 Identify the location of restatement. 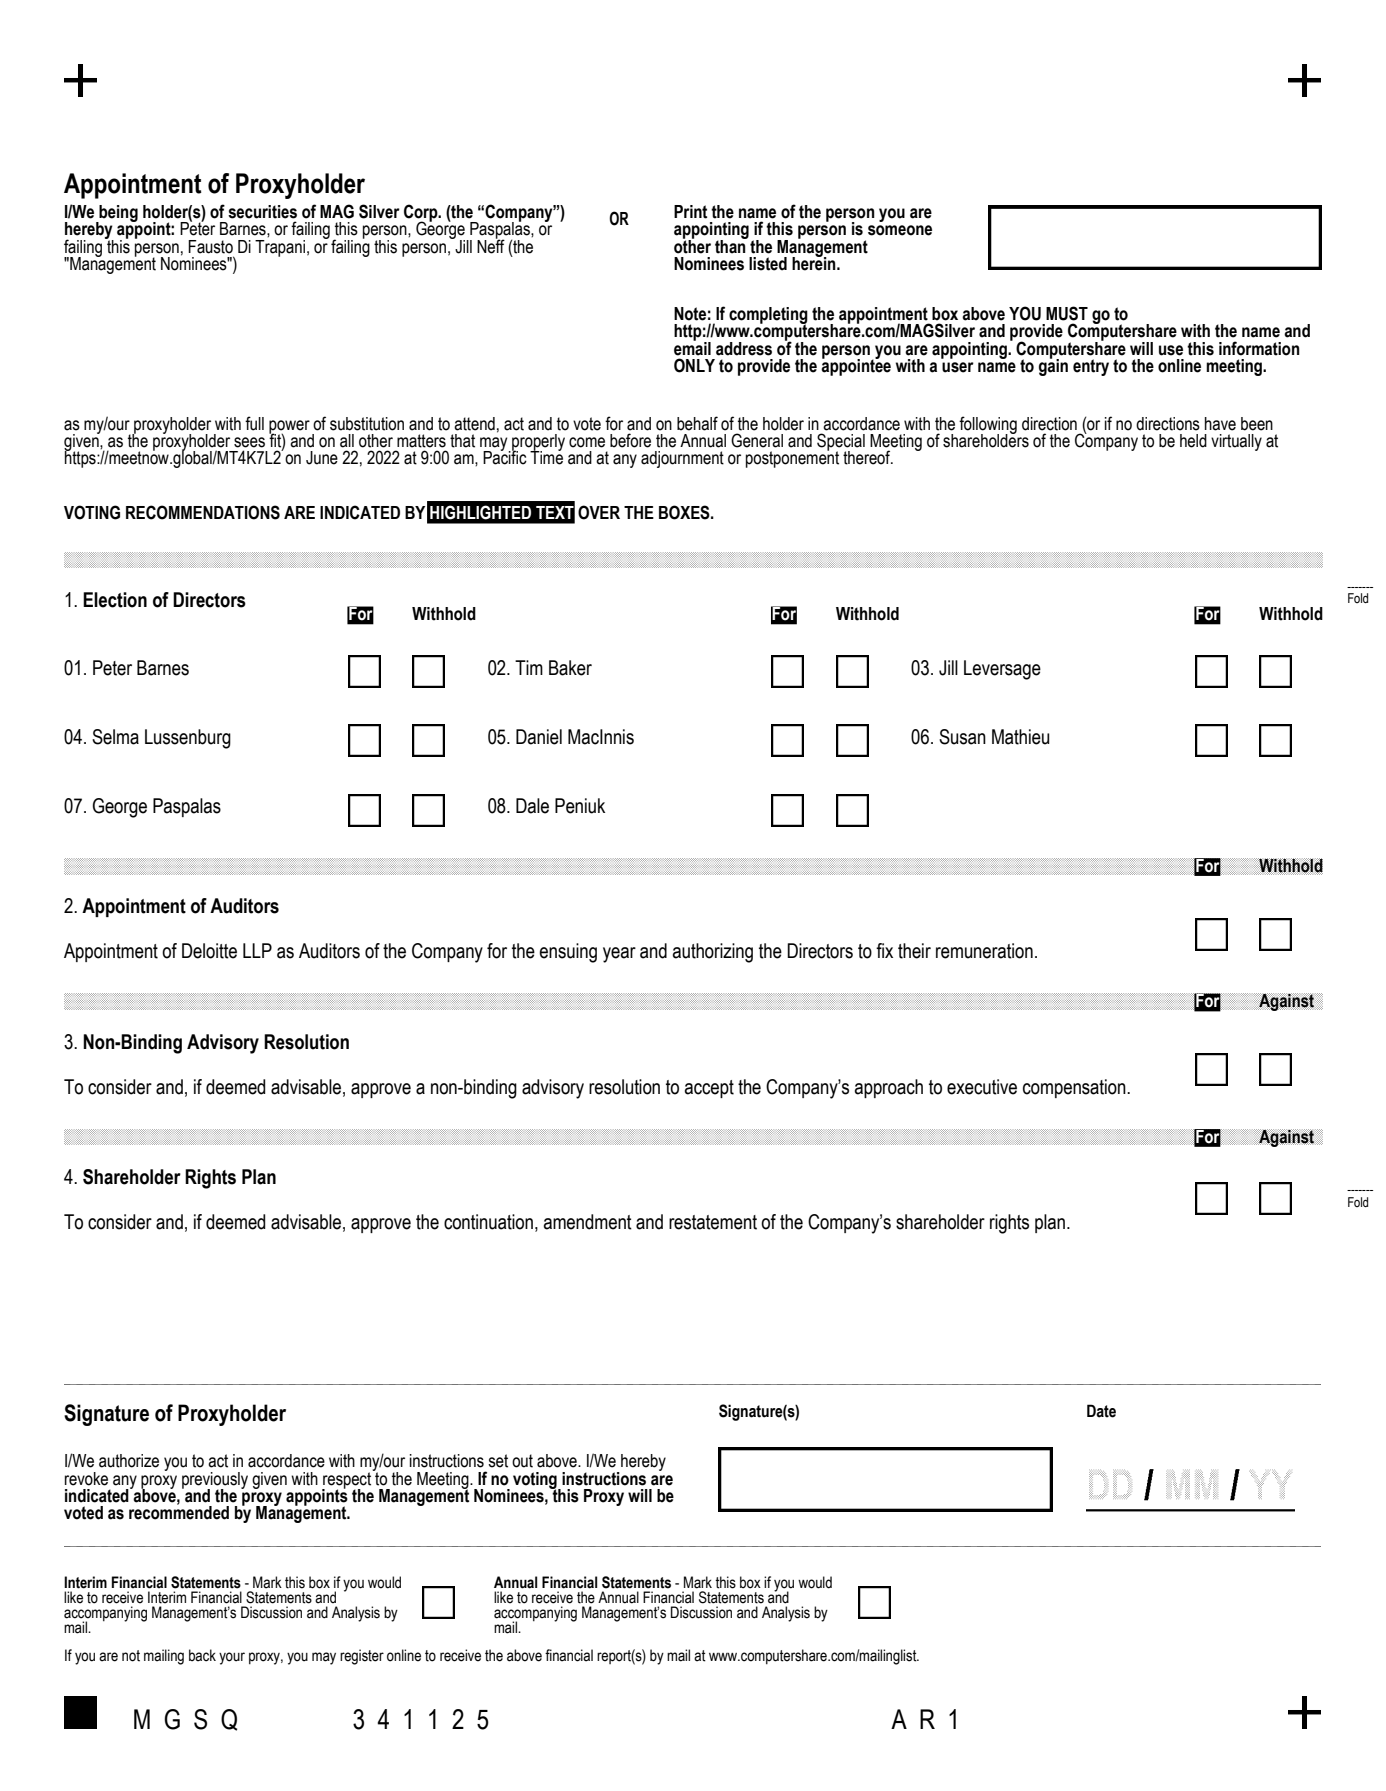
(713, 1222).
